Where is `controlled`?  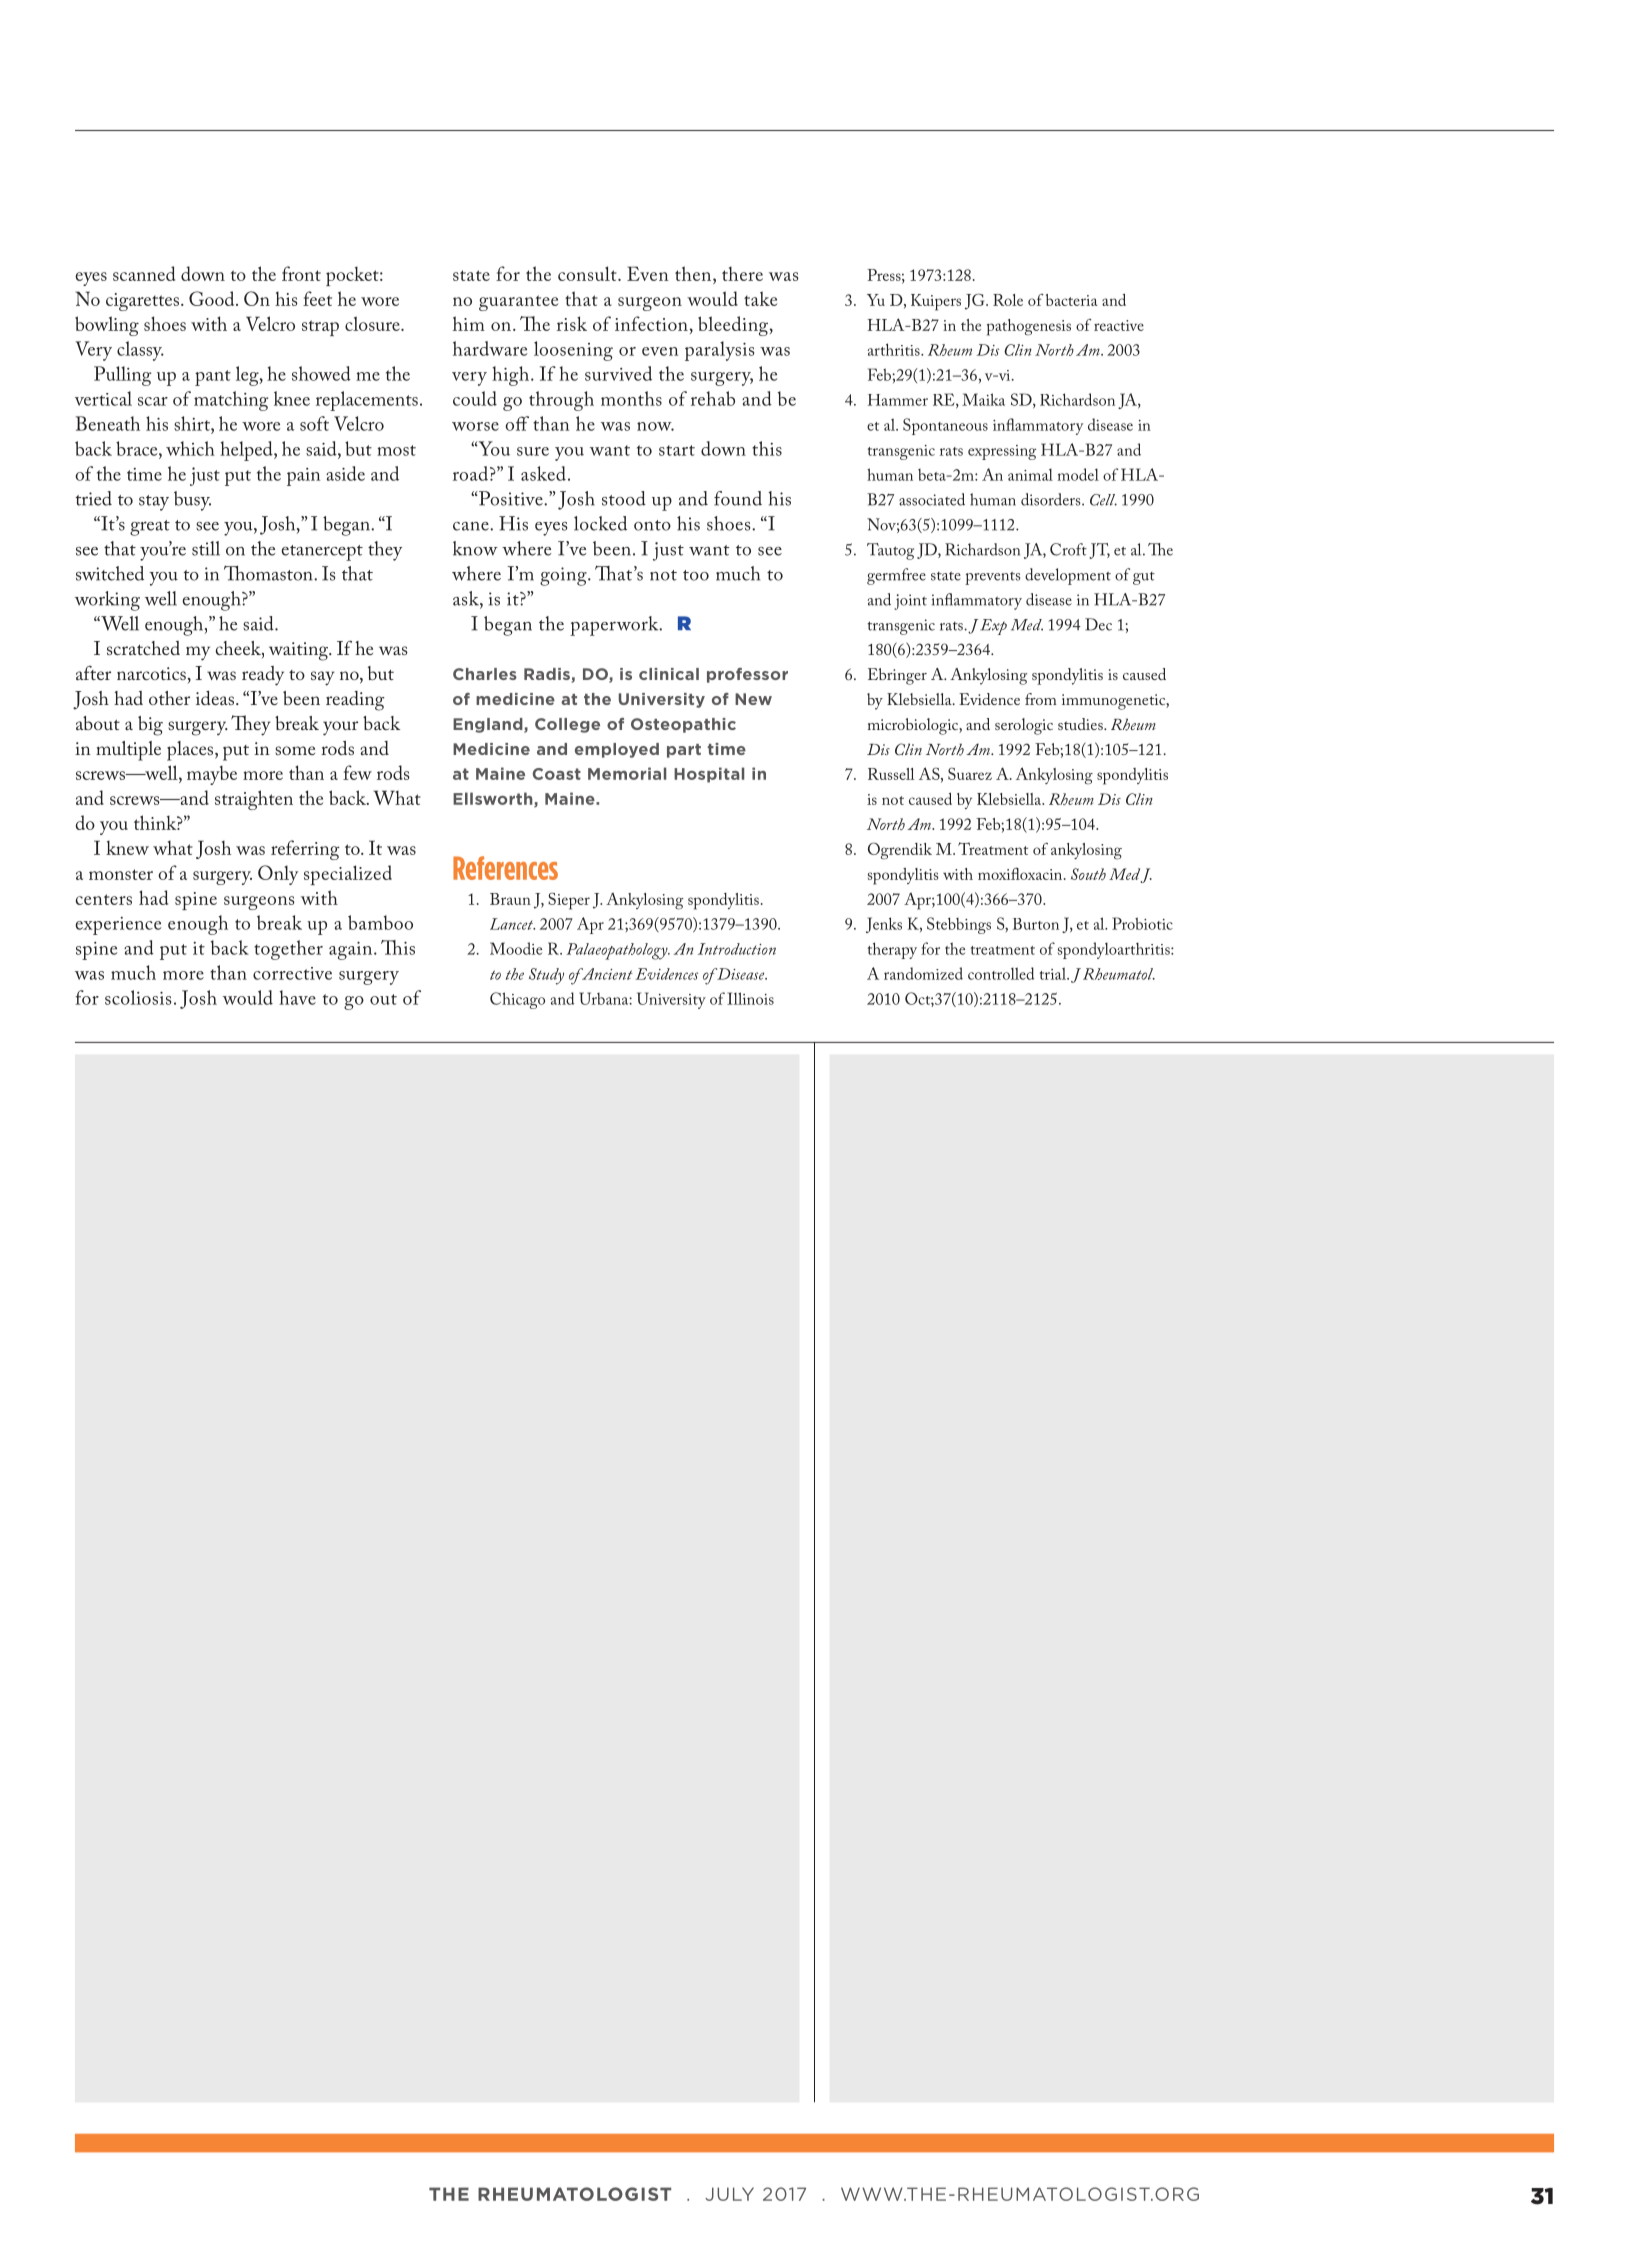 controlled is located at coordinates (1001, 973).
